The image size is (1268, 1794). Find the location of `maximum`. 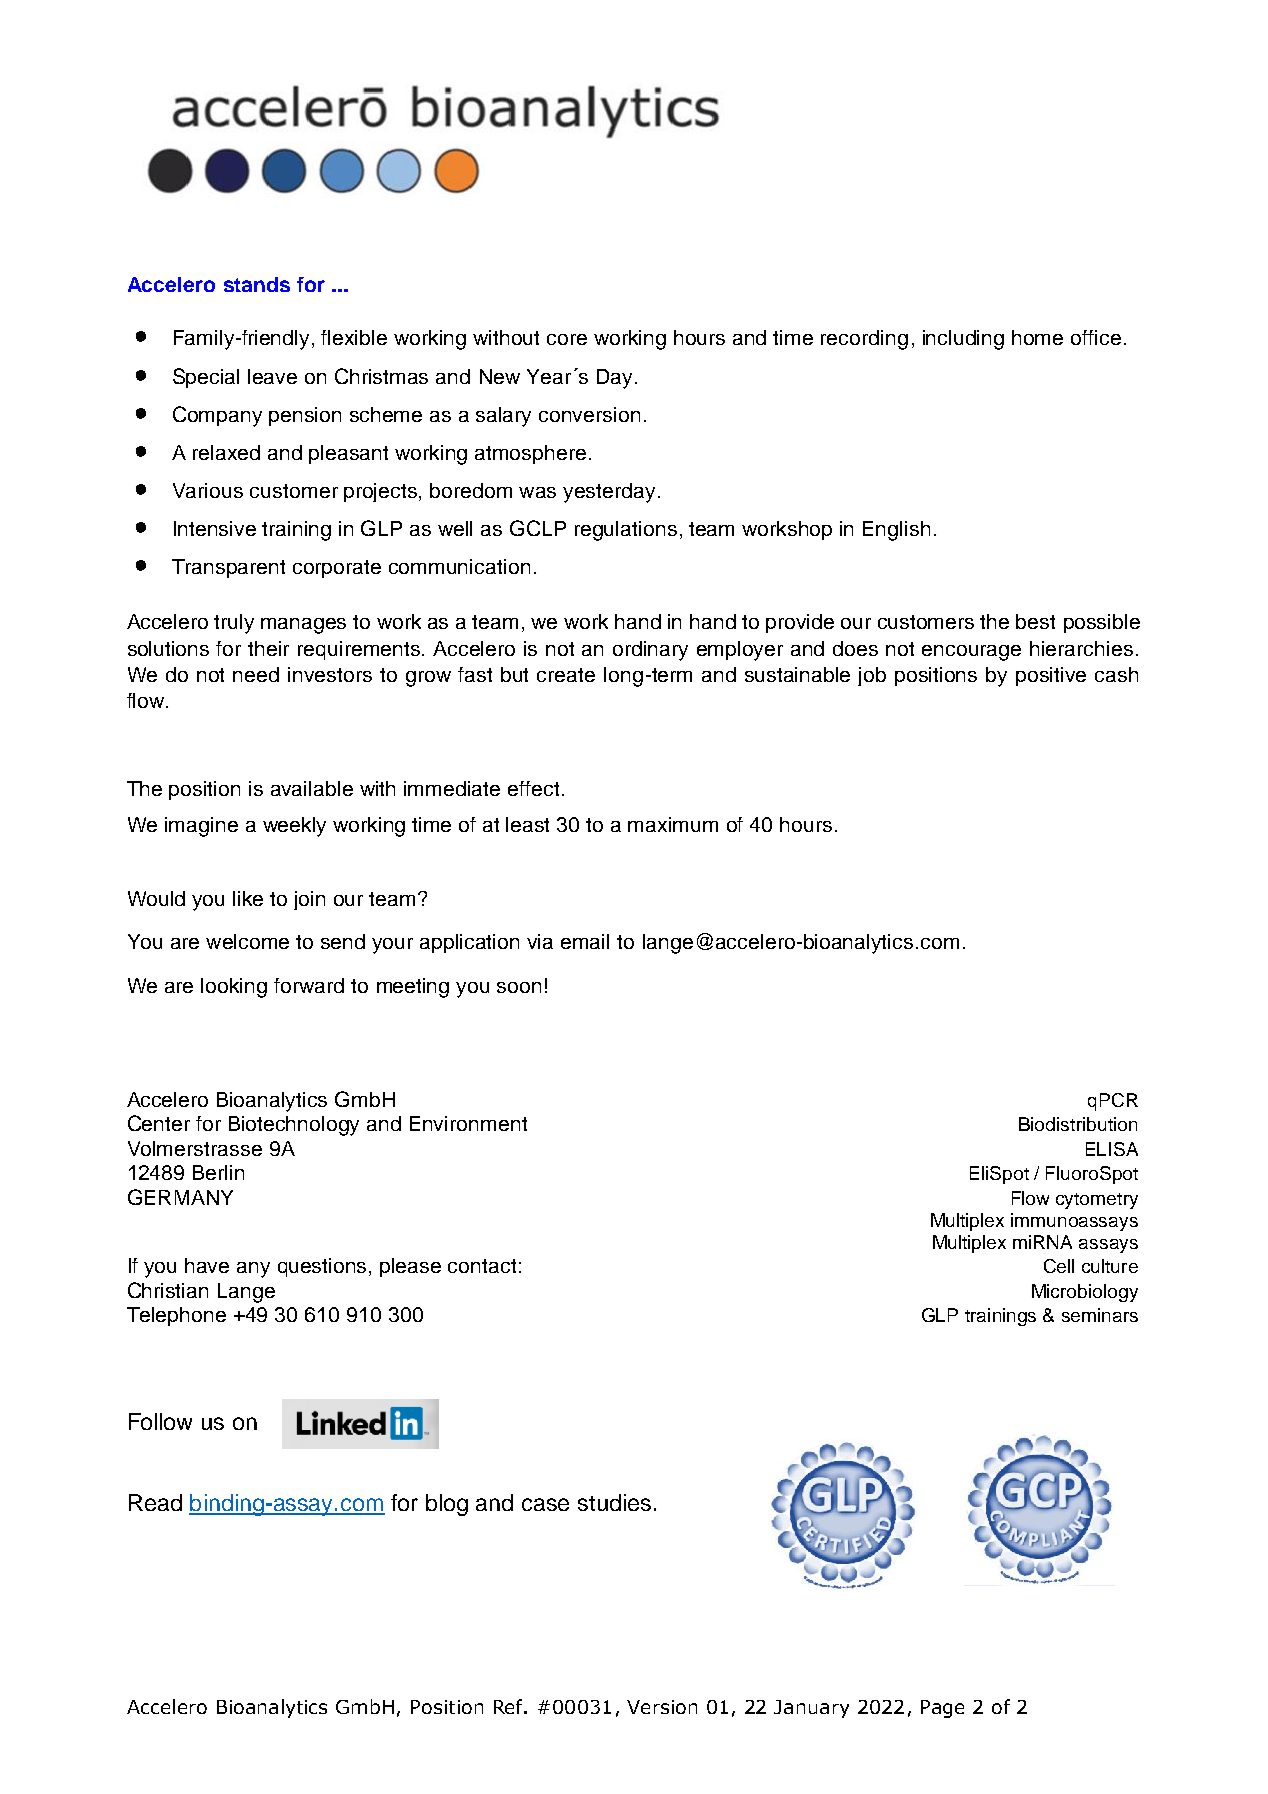

maximum is located at coordinates (673, 824).
